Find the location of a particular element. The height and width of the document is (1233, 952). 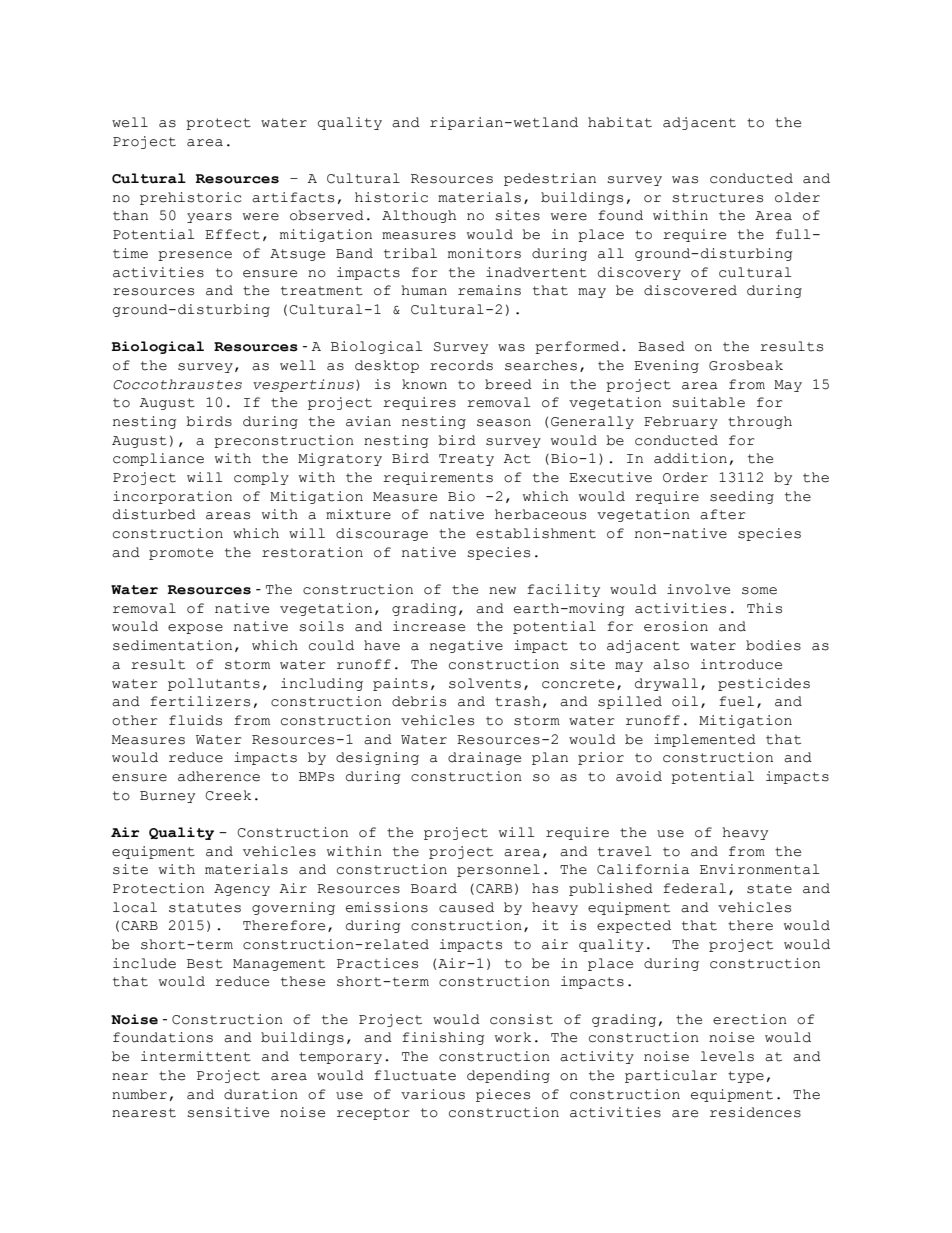

addition is located at coordinates (690, 458).
